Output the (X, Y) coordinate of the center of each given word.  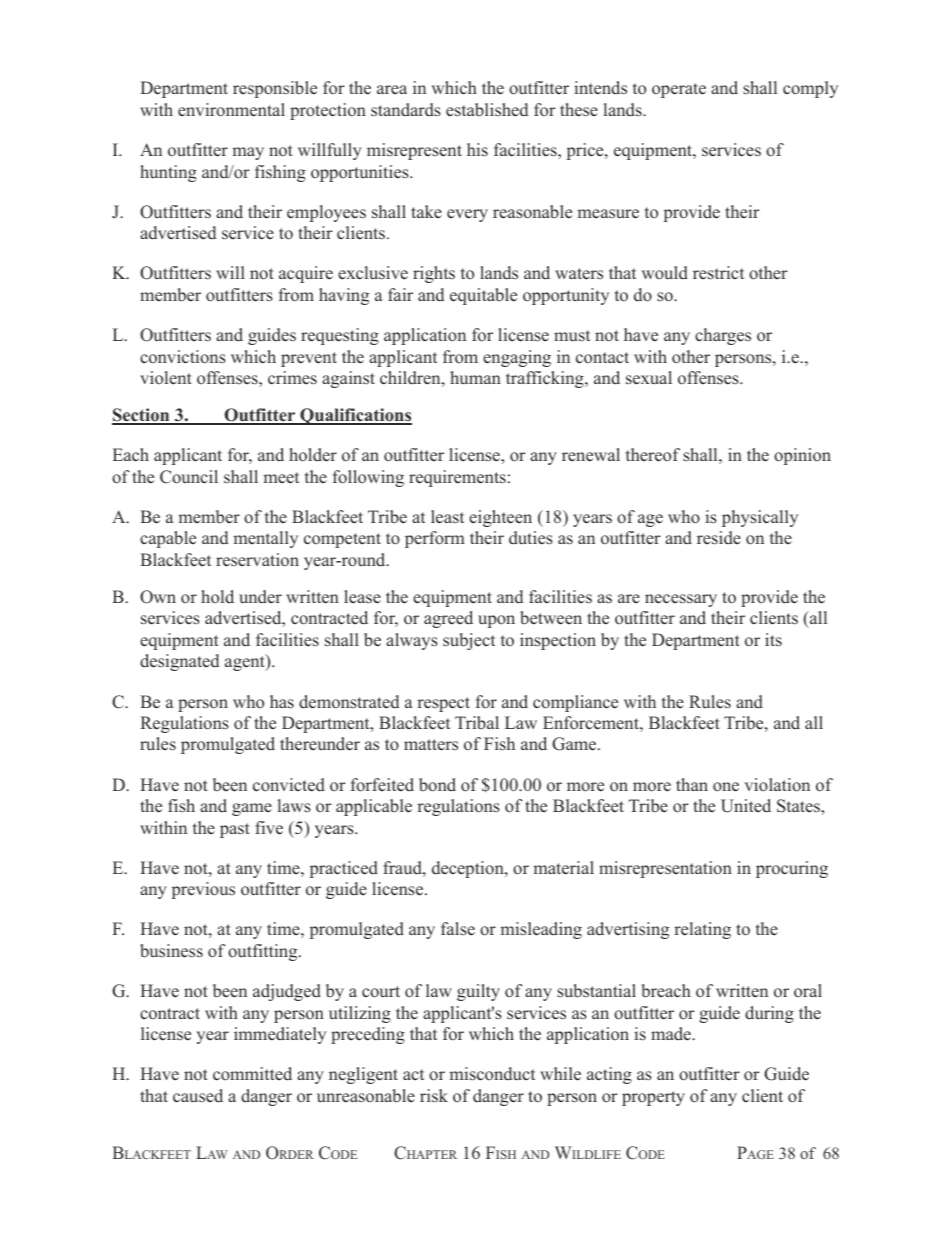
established (487, 110)
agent (246, 662)
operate (679, 90)
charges (723, 336)
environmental (231, 110)
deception (469, 869)
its (773, 640)
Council (189, 477)
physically (760, 518)
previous (203, 890)
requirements (457, 478)
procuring (792, 869)
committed (252, 1074)
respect (443, 704)
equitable (483, 296)
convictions (183, 357)
